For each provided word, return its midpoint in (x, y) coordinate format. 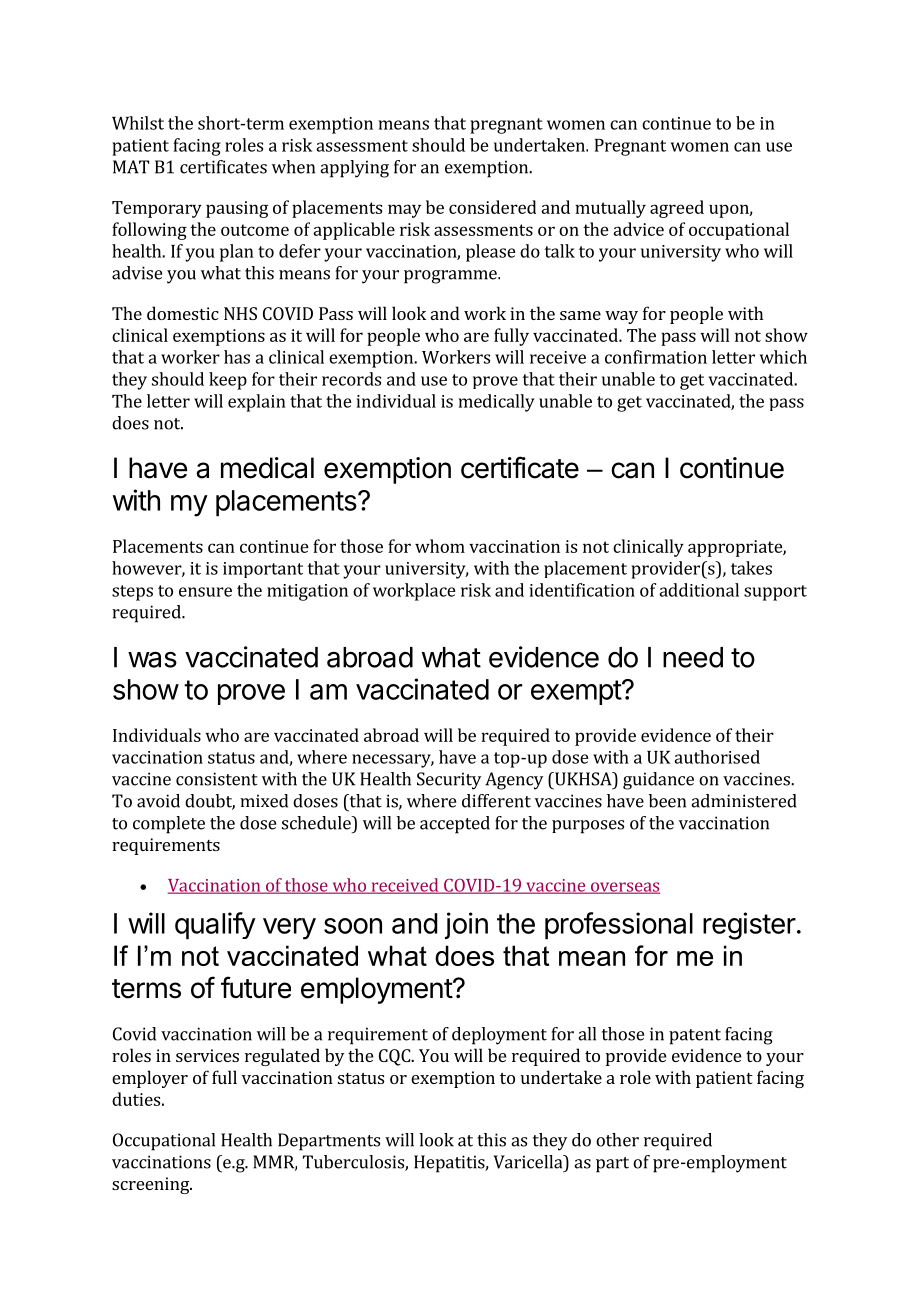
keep (228, 381)
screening (151, 1185)
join (466, 925)
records (351, 379)
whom (440, 546)
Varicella (529, 1162)
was (152, 660)
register (749, 926)
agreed (677, 209)
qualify (215, 926)
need (693, 657)
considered (492, 207)
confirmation (656, 357)
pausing (237, 209)
